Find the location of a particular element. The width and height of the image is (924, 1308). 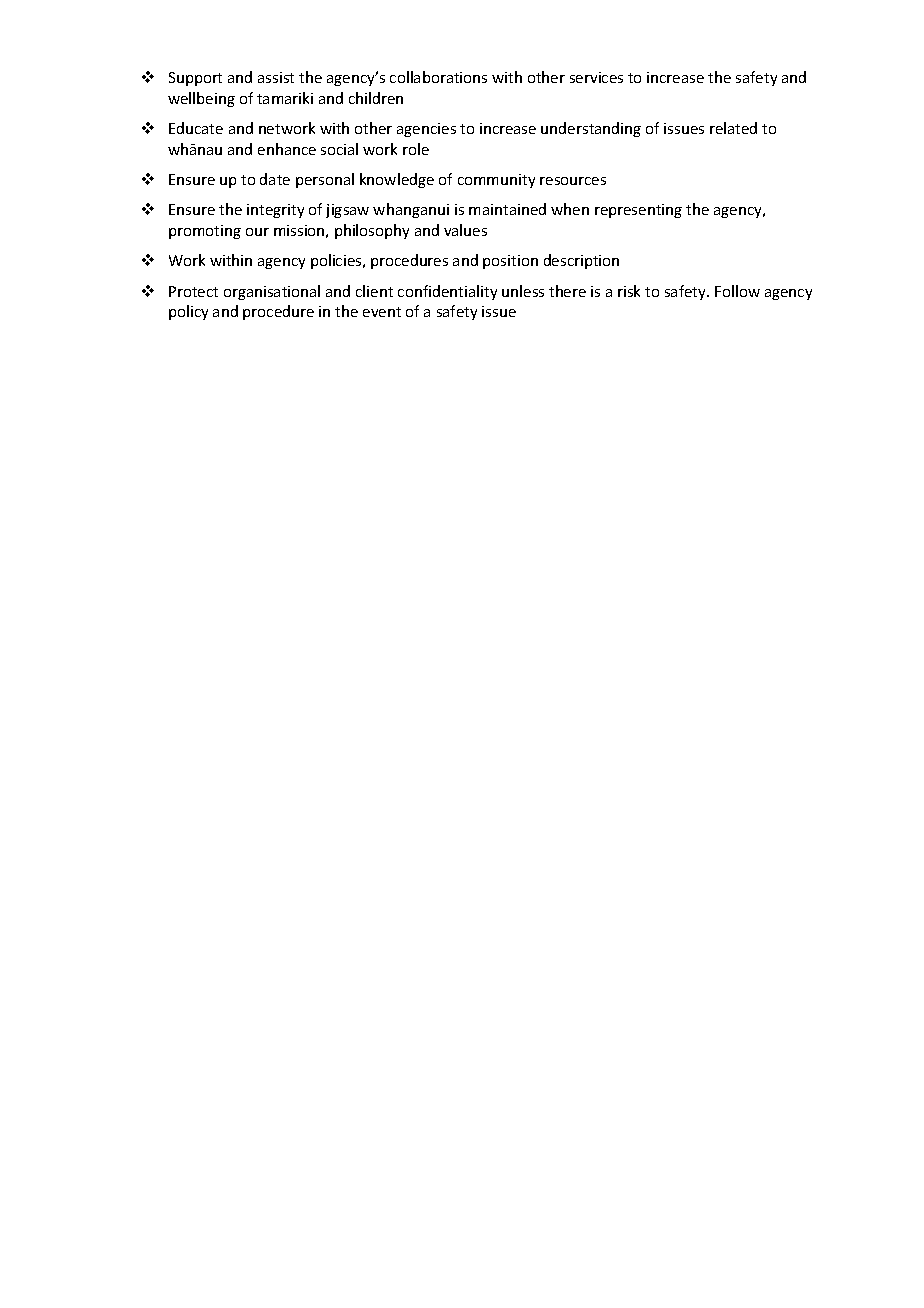

services is located at coordinates (596, 77).
